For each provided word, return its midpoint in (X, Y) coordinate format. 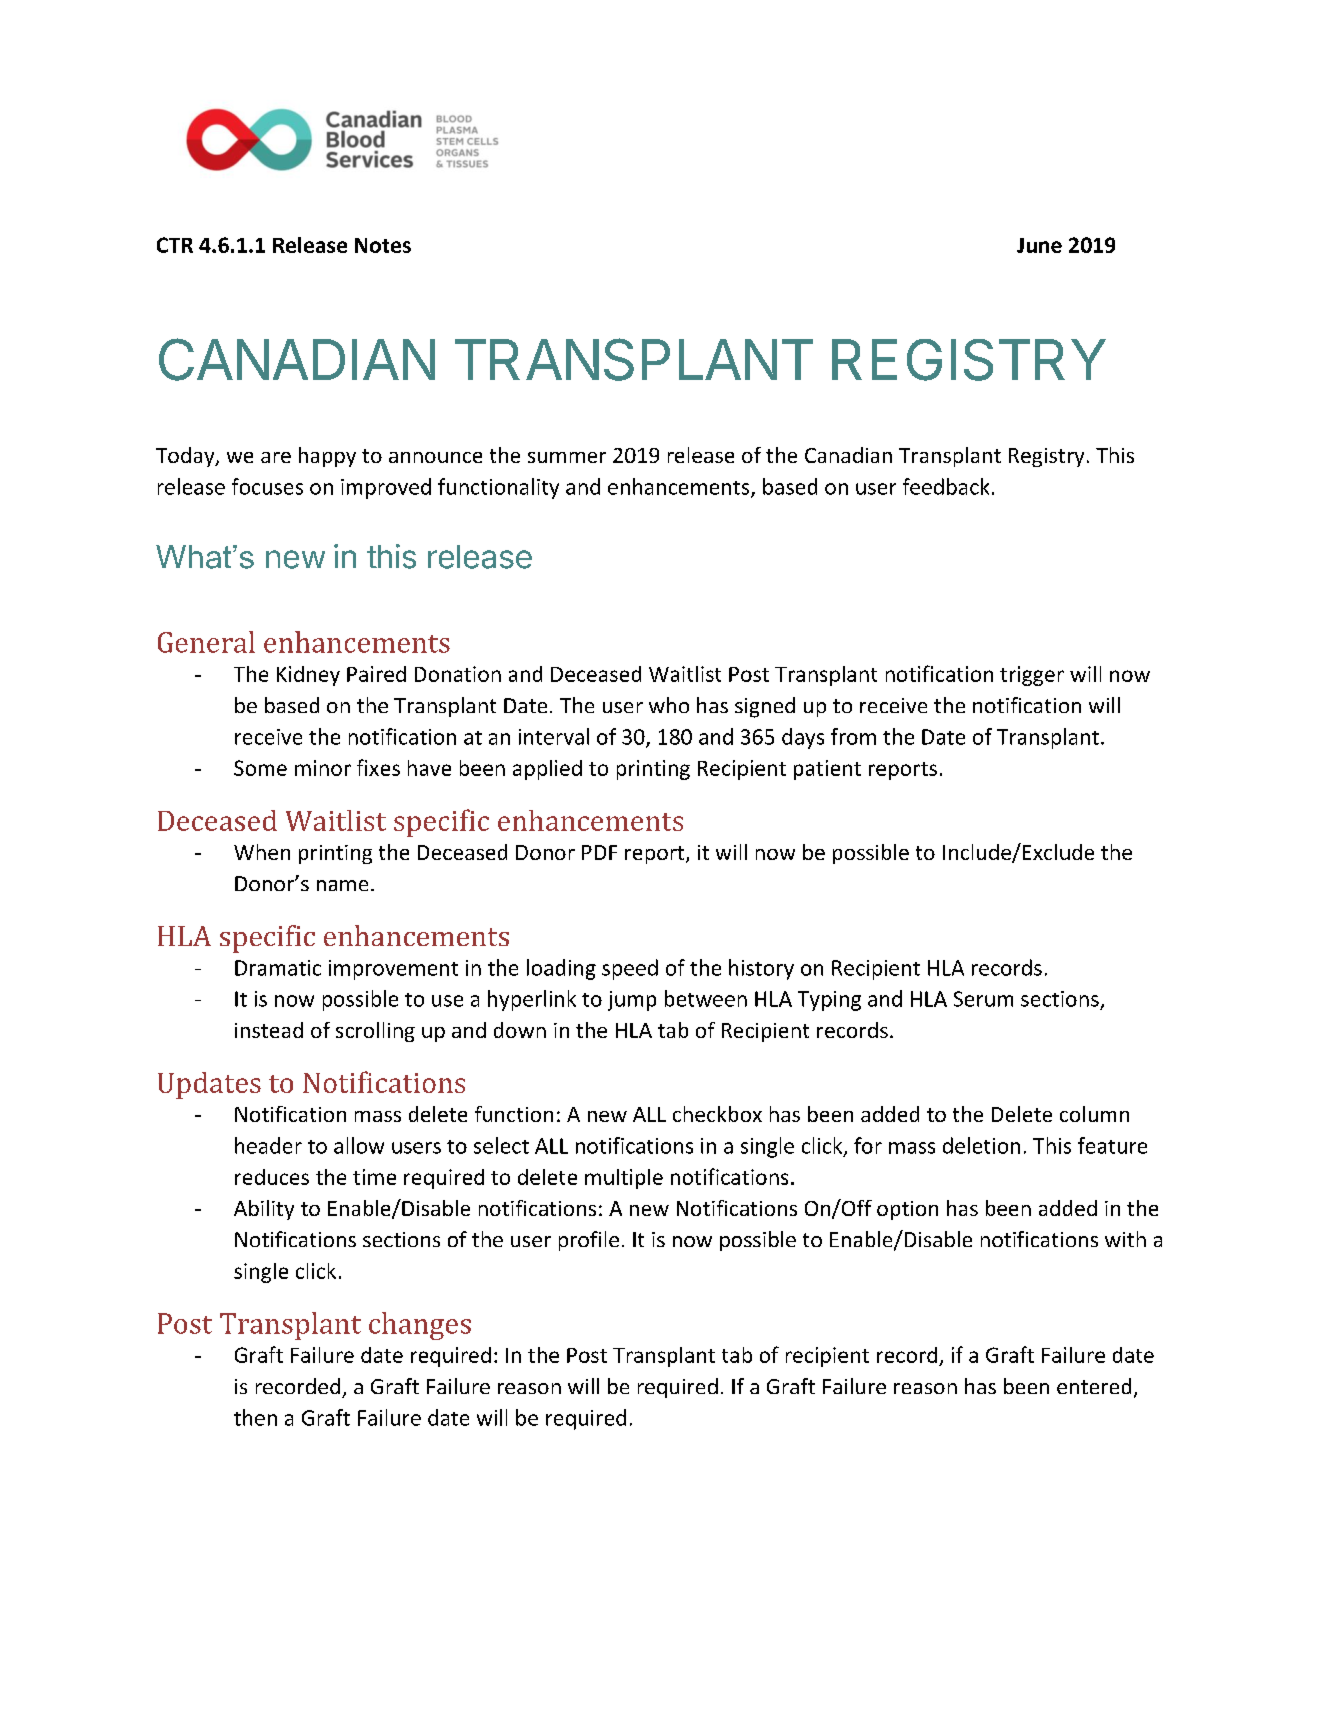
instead (269, 1030)
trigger (1032, 676)
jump (632, 1001)
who (669, 705)
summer (567, 457)
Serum (983, 999)
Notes (383, 245)
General (206, 642)
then (255, 1417)
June (1039, 245)
